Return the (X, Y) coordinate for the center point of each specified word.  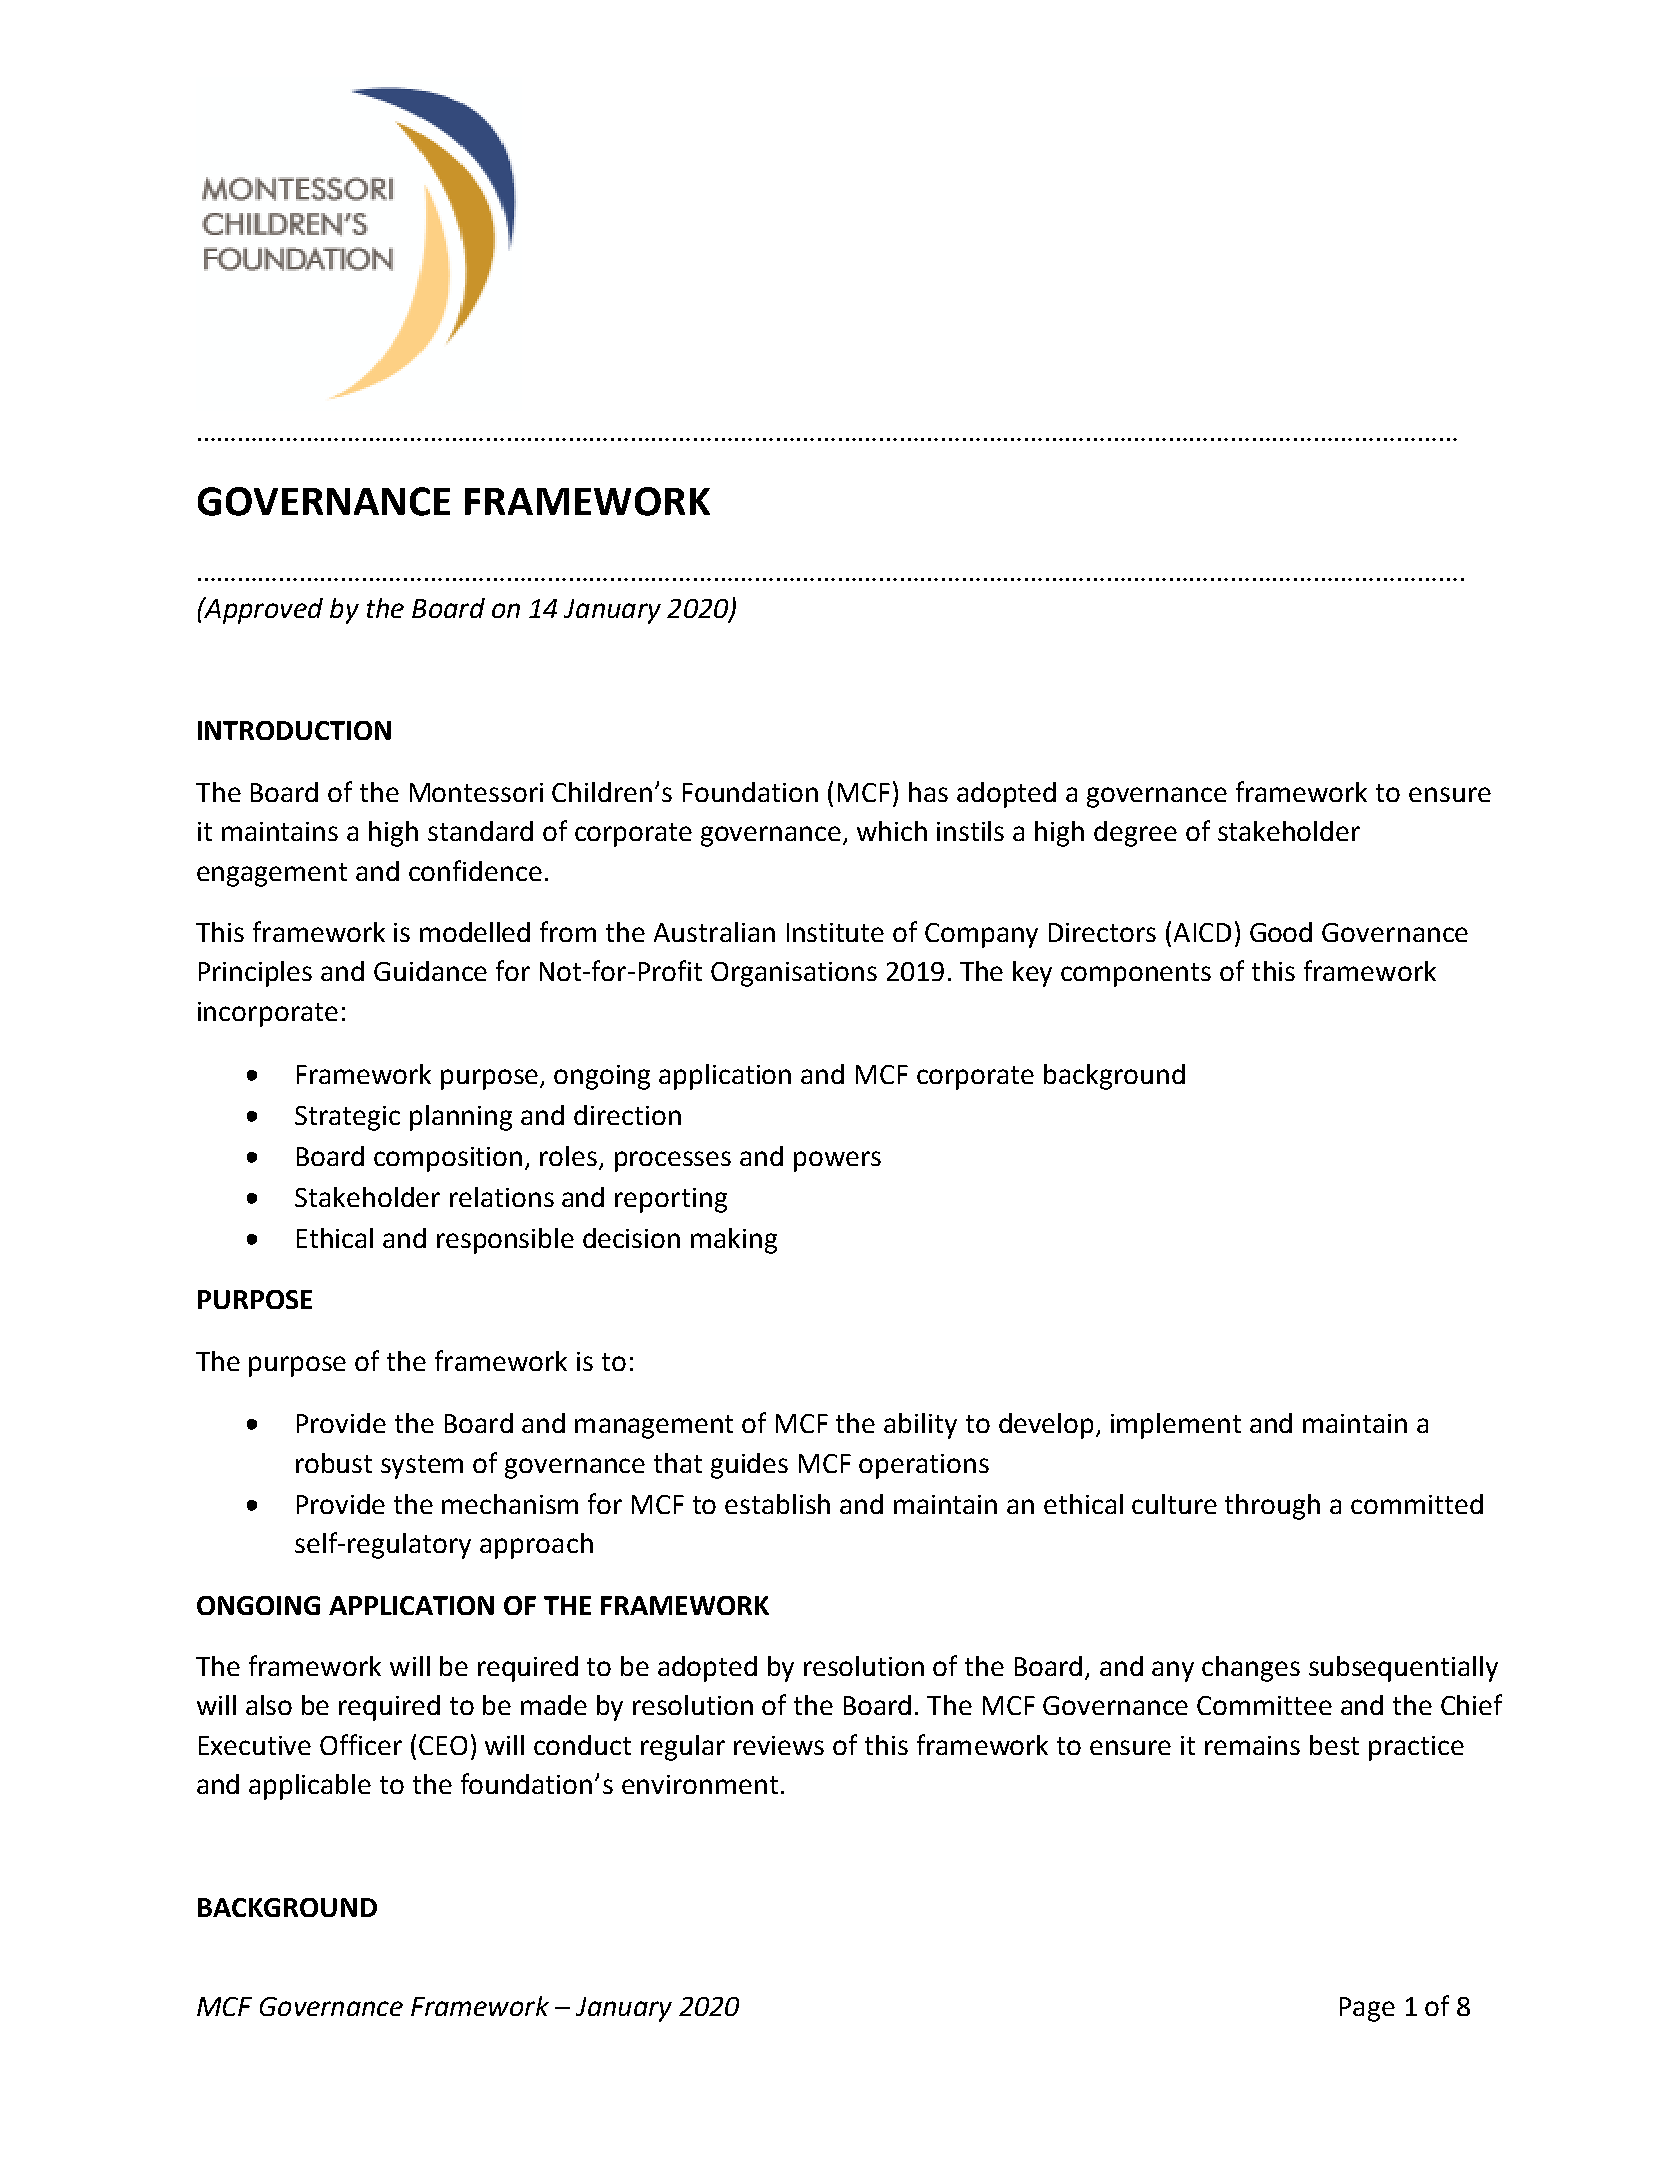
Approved (262, 610)
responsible (505, 1241)
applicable (310, 1787)
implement (1176, 1426)
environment (700, 1784)
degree (1135, 834)
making (734, 1241)
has (928, 792)
